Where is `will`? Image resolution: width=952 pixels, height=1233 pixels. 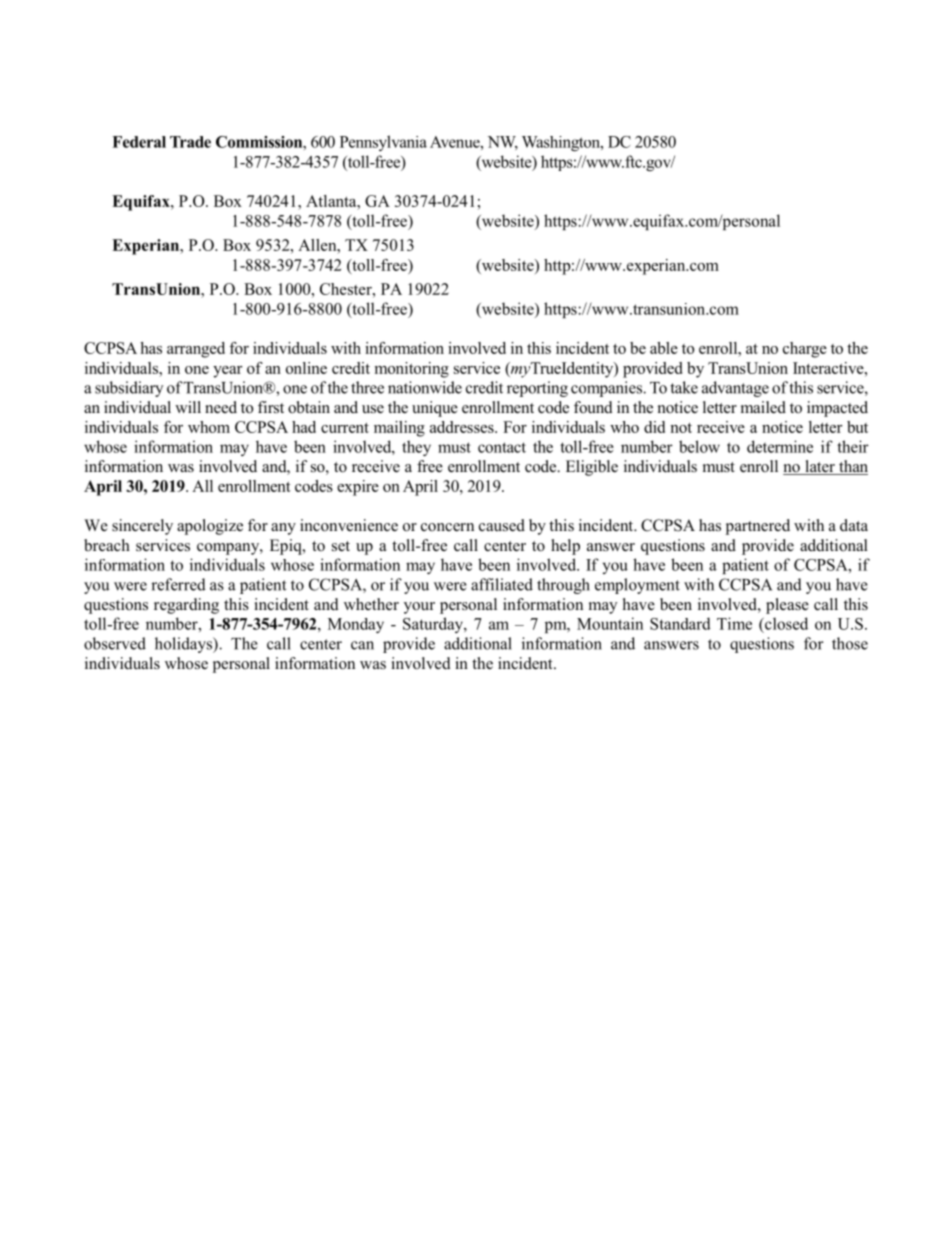
will is located at coordinates (188, 407).
